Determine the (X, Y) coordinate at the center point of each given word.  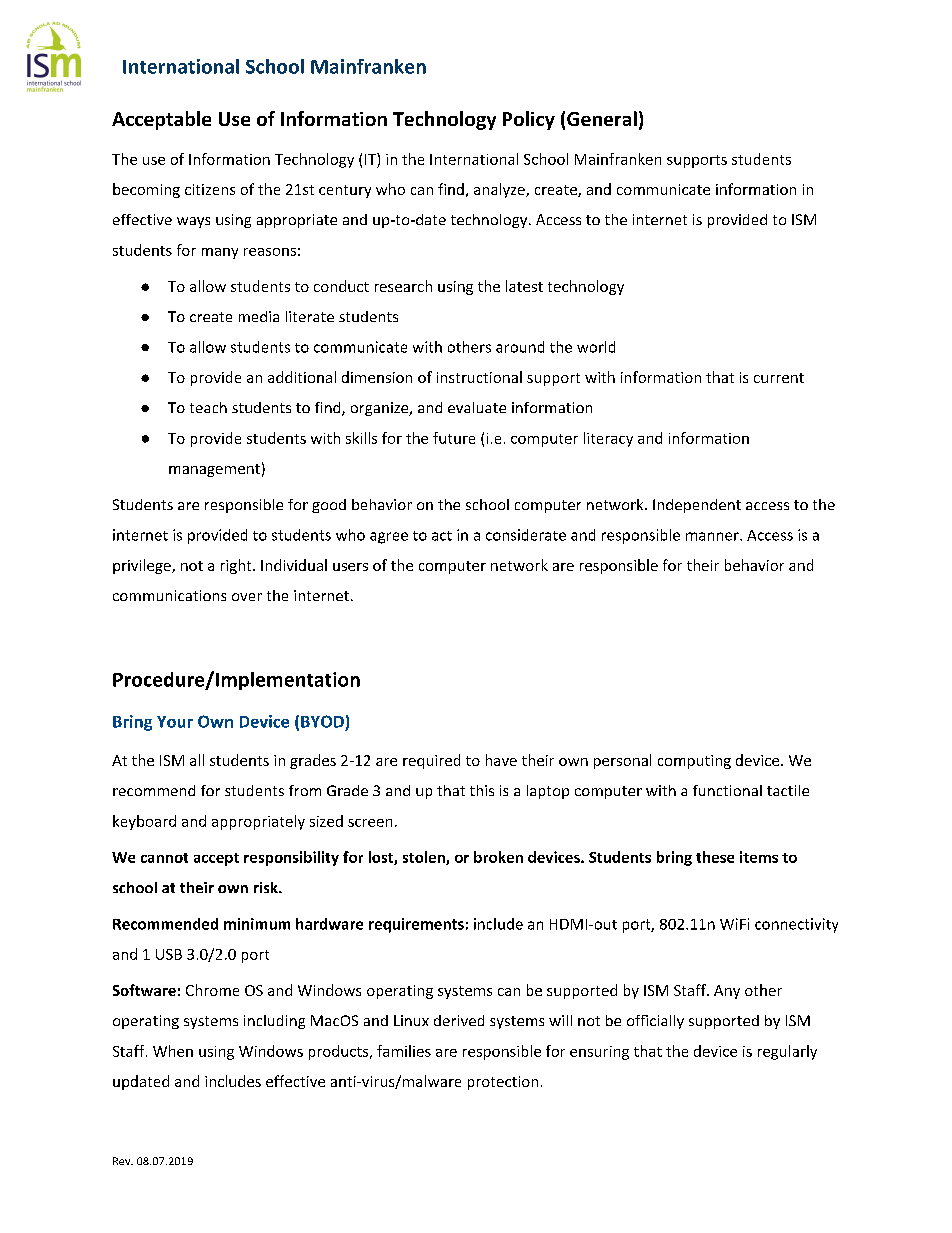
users (350, 567)
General (602, 118)
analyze (500, 190)
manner (713, 536)
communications (169, 595)
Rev (123, 1161)
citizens (210, 189)
